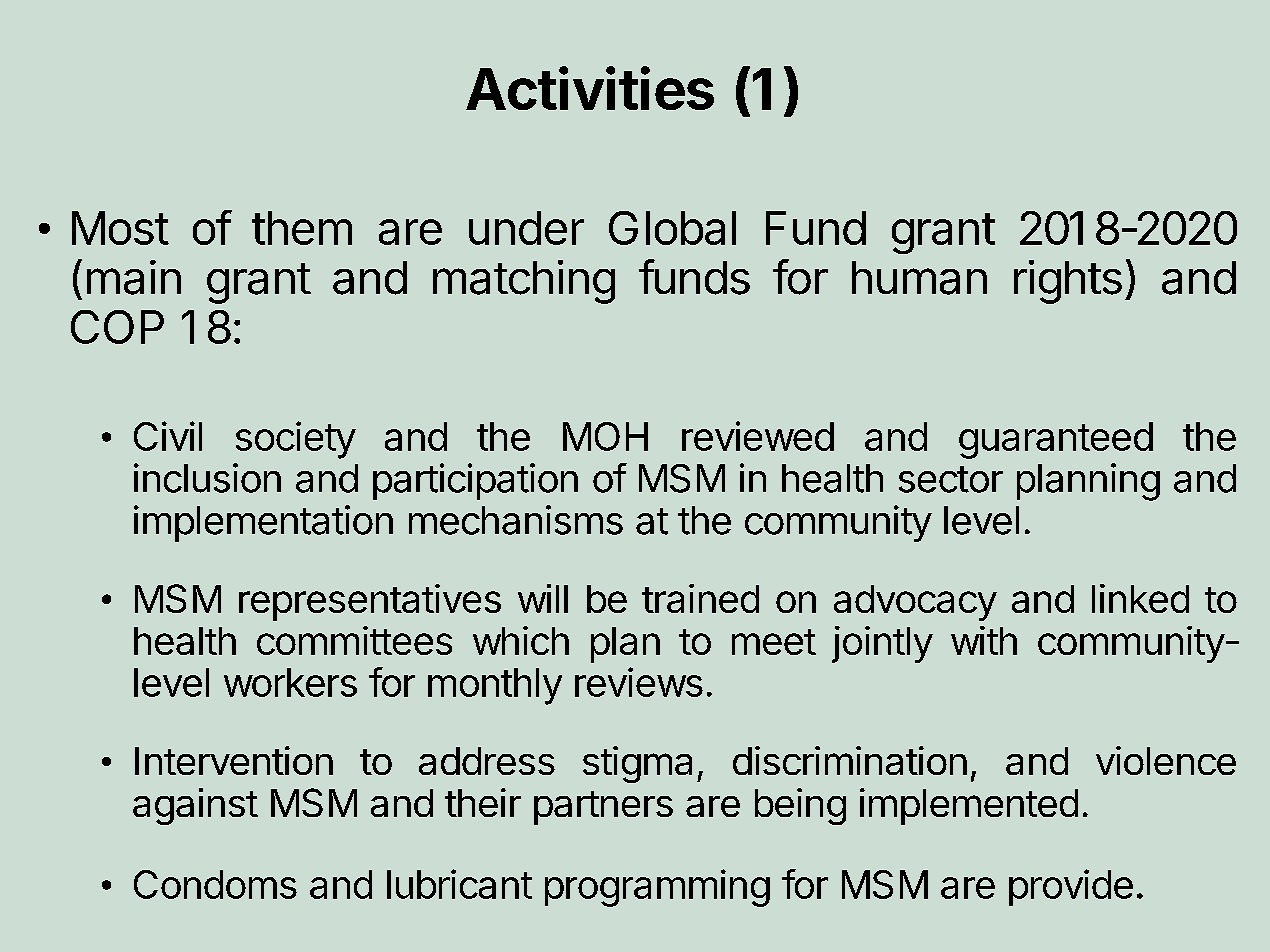 This document has width=1270, height=952. I want to click on implemented, so click(969, 806).
